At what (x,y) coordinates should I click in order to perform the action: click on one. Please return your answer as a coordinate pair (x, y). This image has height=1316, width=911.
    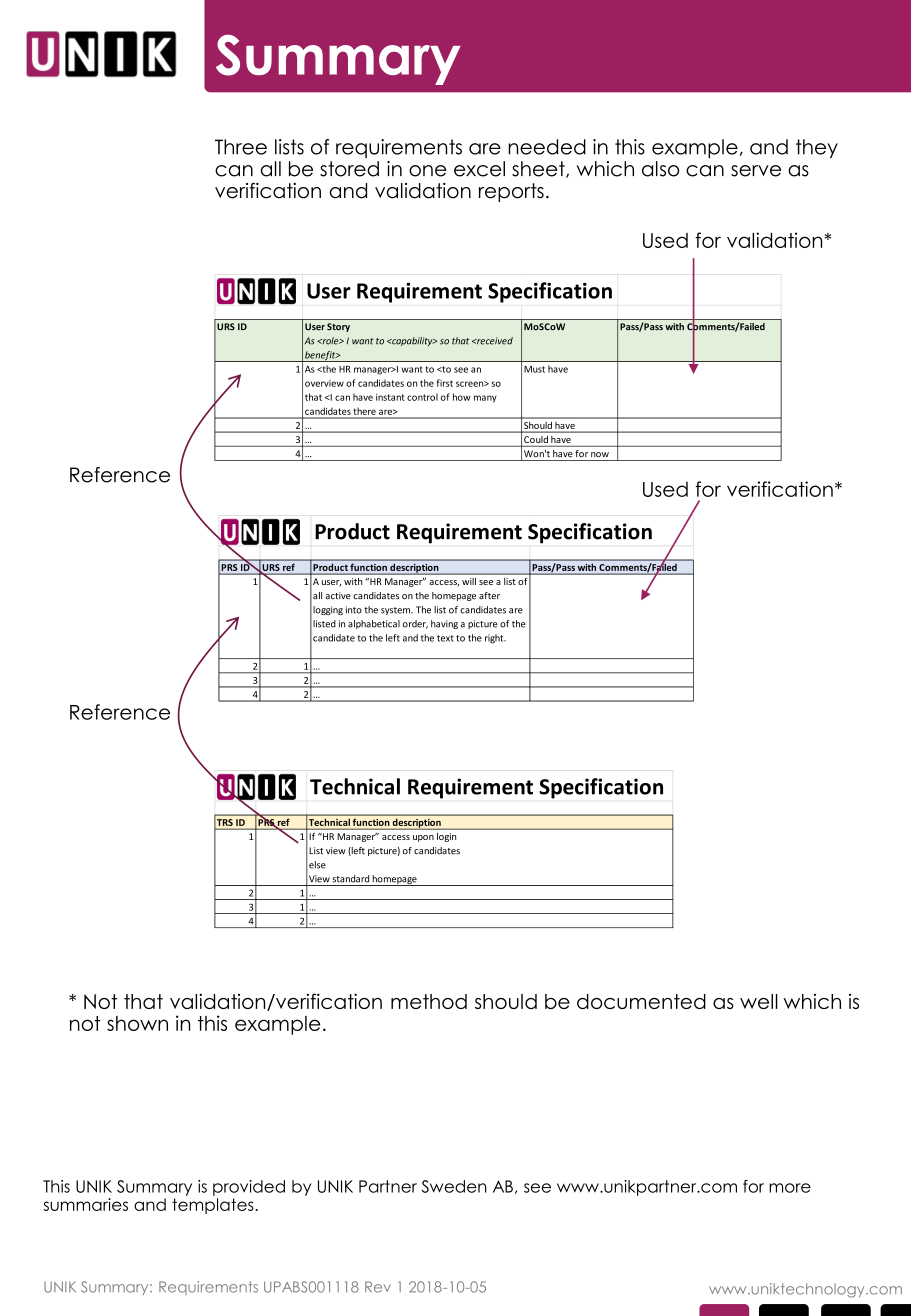
    Looking at the image, I should click on (427, 171).
